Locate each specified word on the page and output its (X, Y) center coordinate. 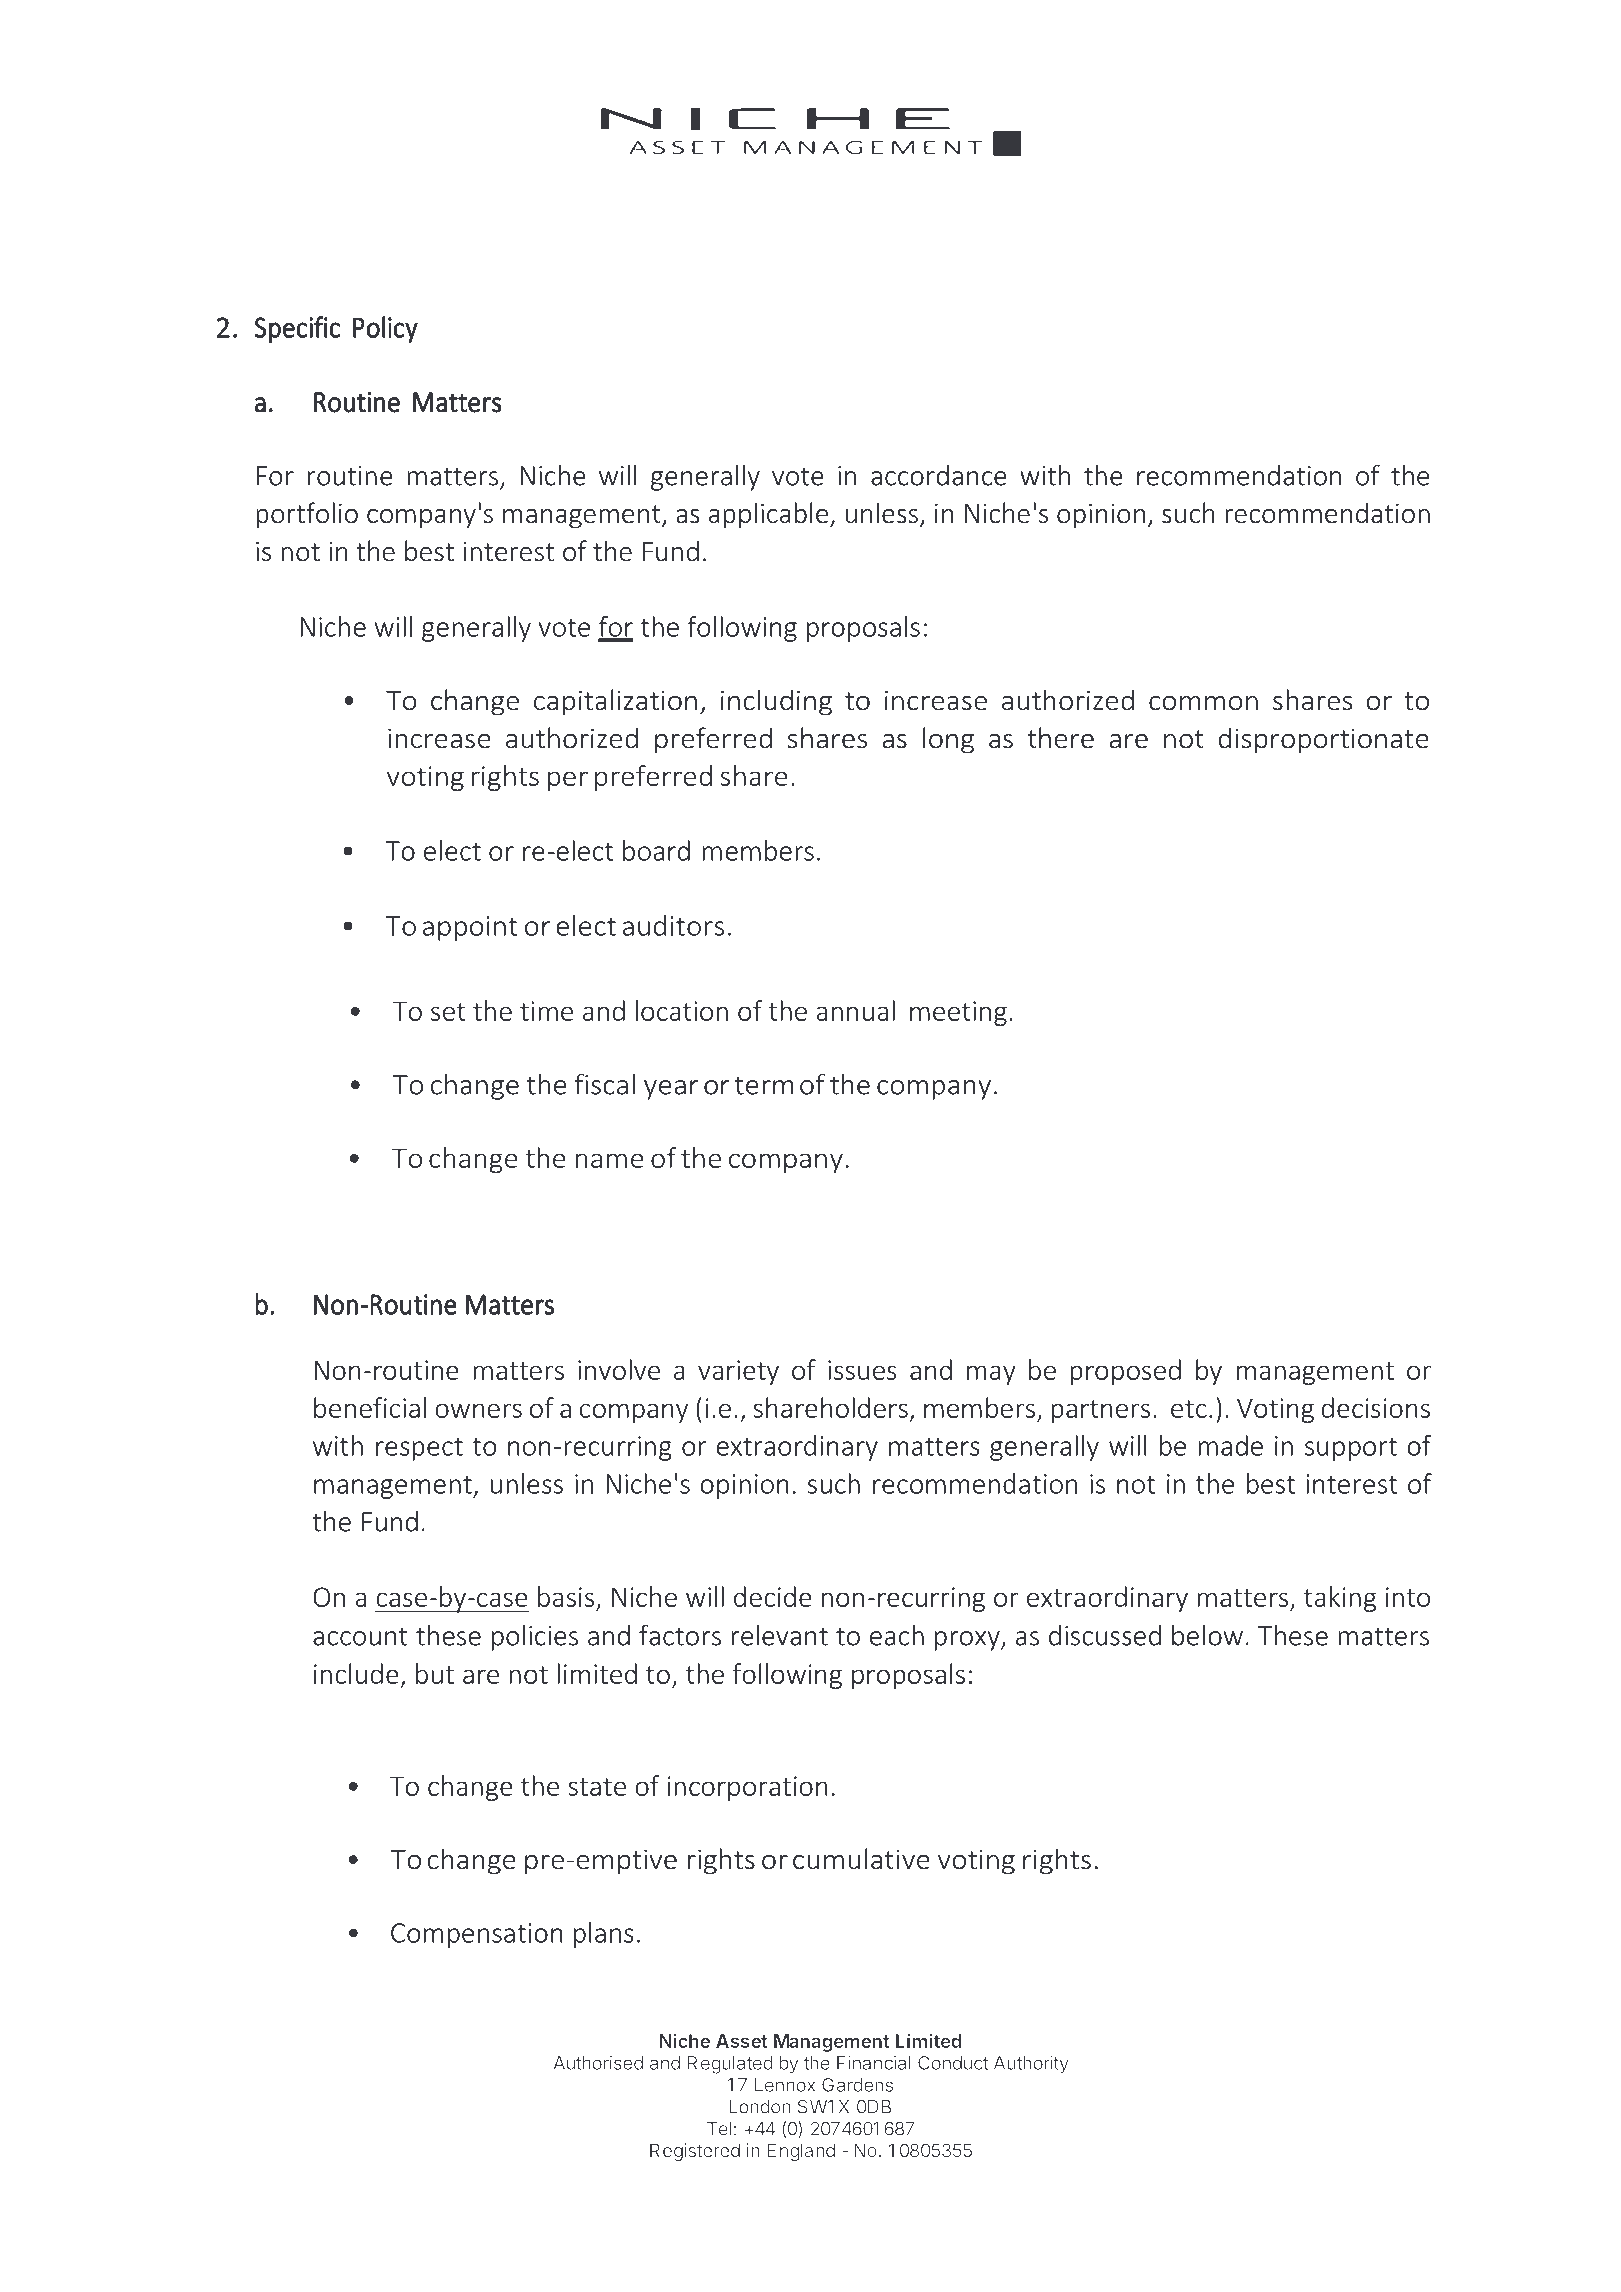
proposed (1125, 1372)
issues (862, 1370)
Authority (1031, 2064)
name (610, 1160)
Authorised (598, 2063)
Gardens (857, 2085)
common (1203, 703)
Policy (385, 329)
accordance (939, 475)
